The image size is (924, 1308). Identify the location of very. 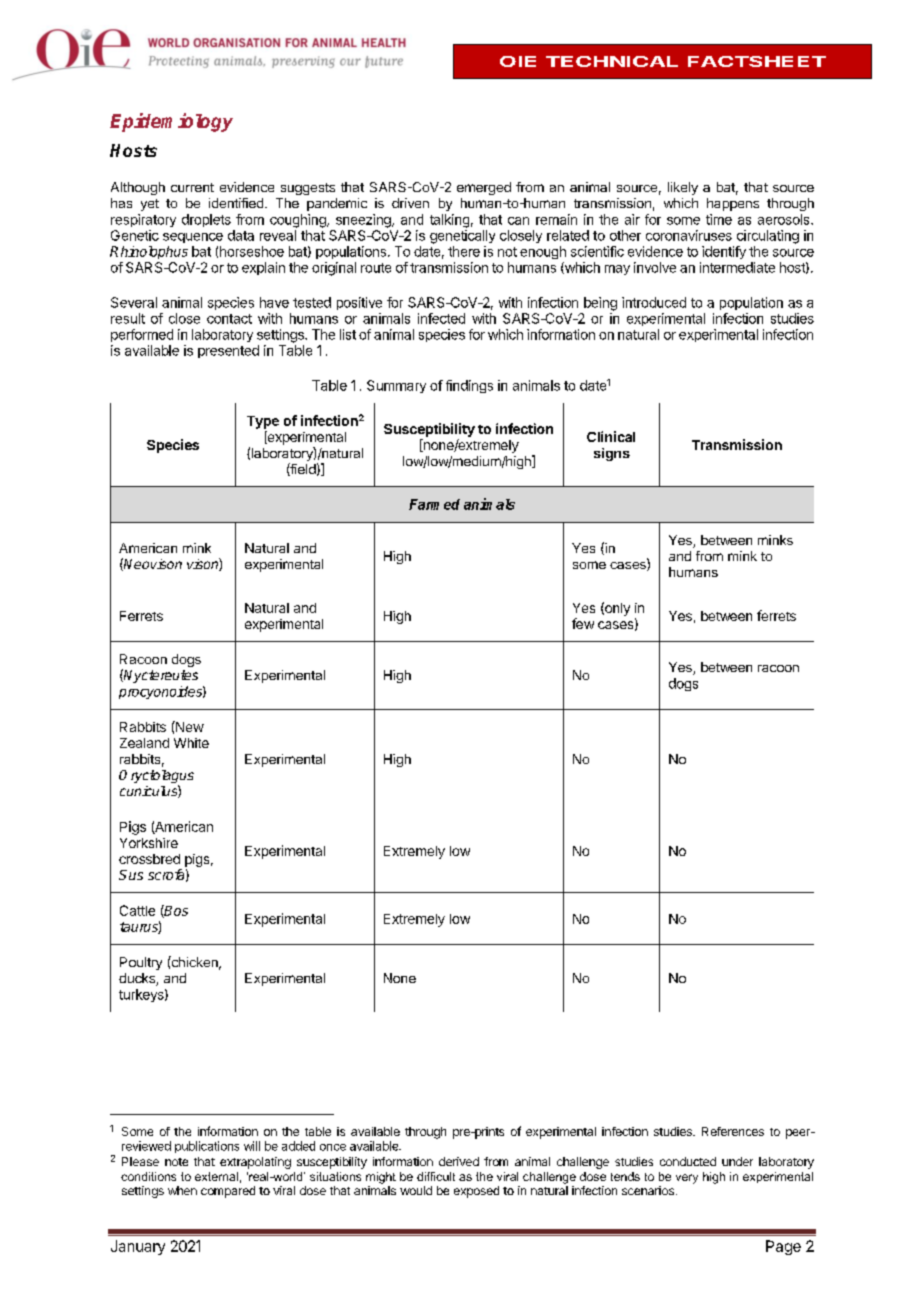
(687, 1179).
